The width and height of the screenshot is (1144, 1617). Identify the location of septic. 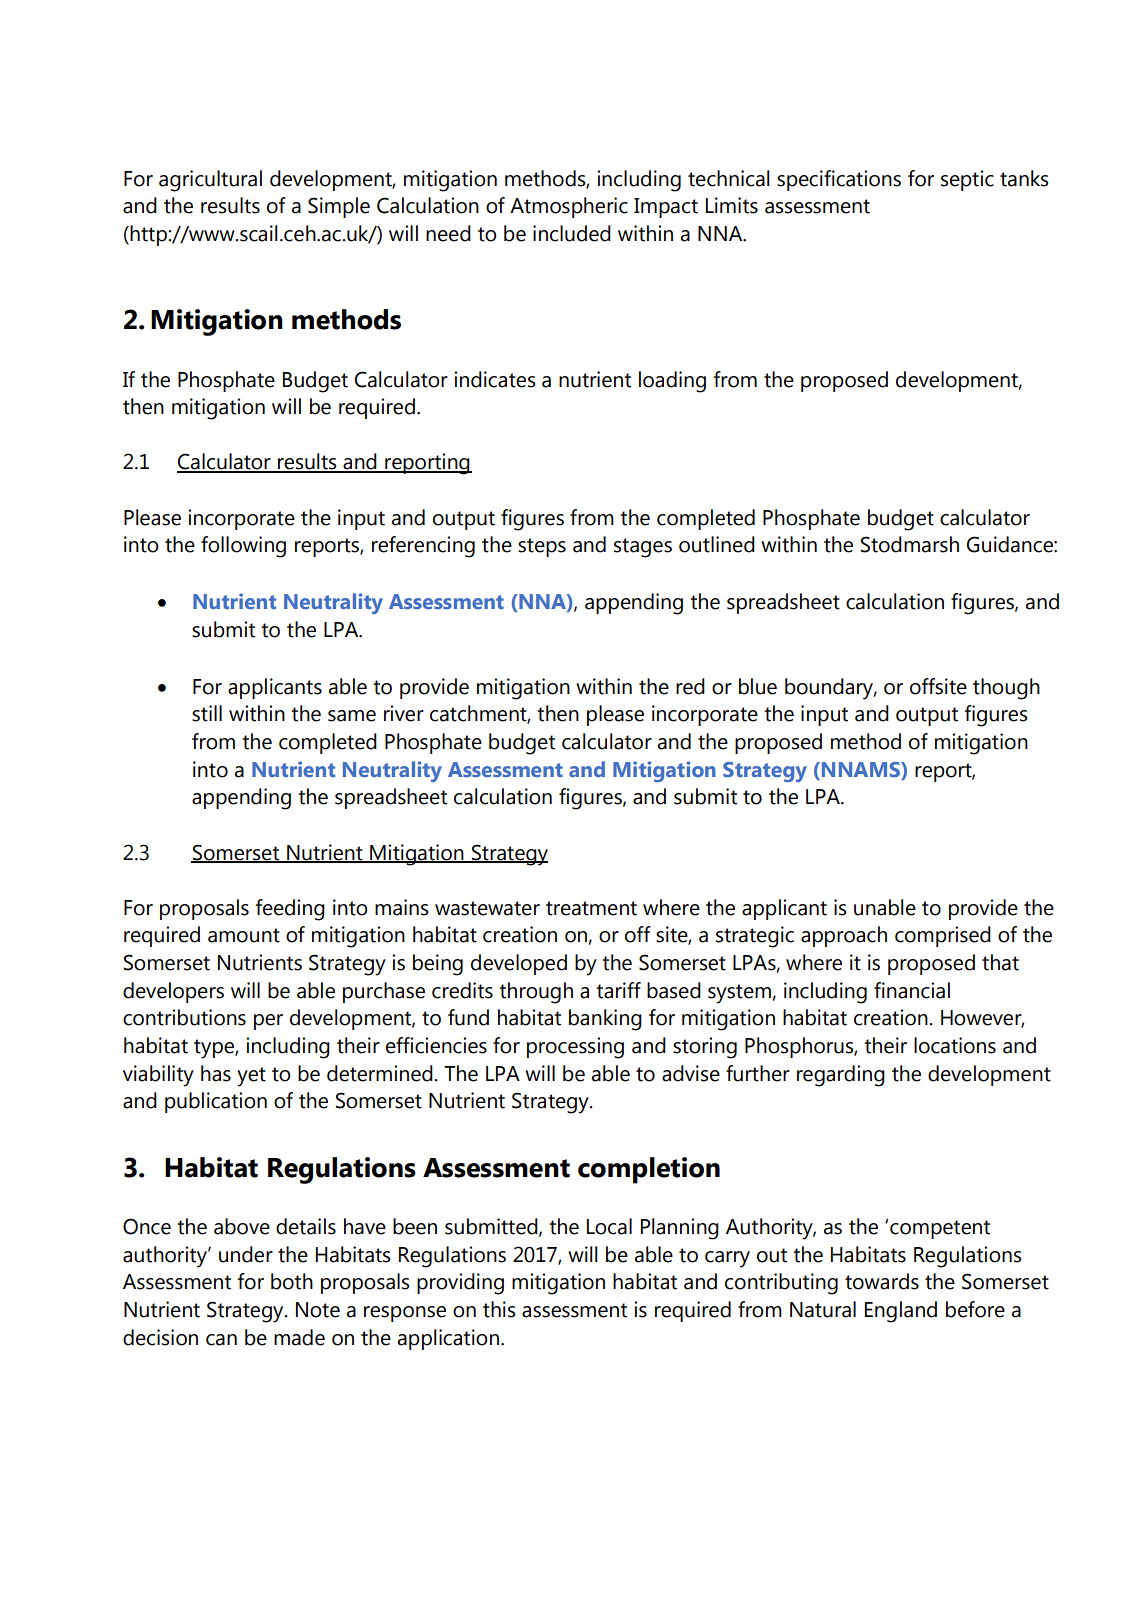
(967, 180).
